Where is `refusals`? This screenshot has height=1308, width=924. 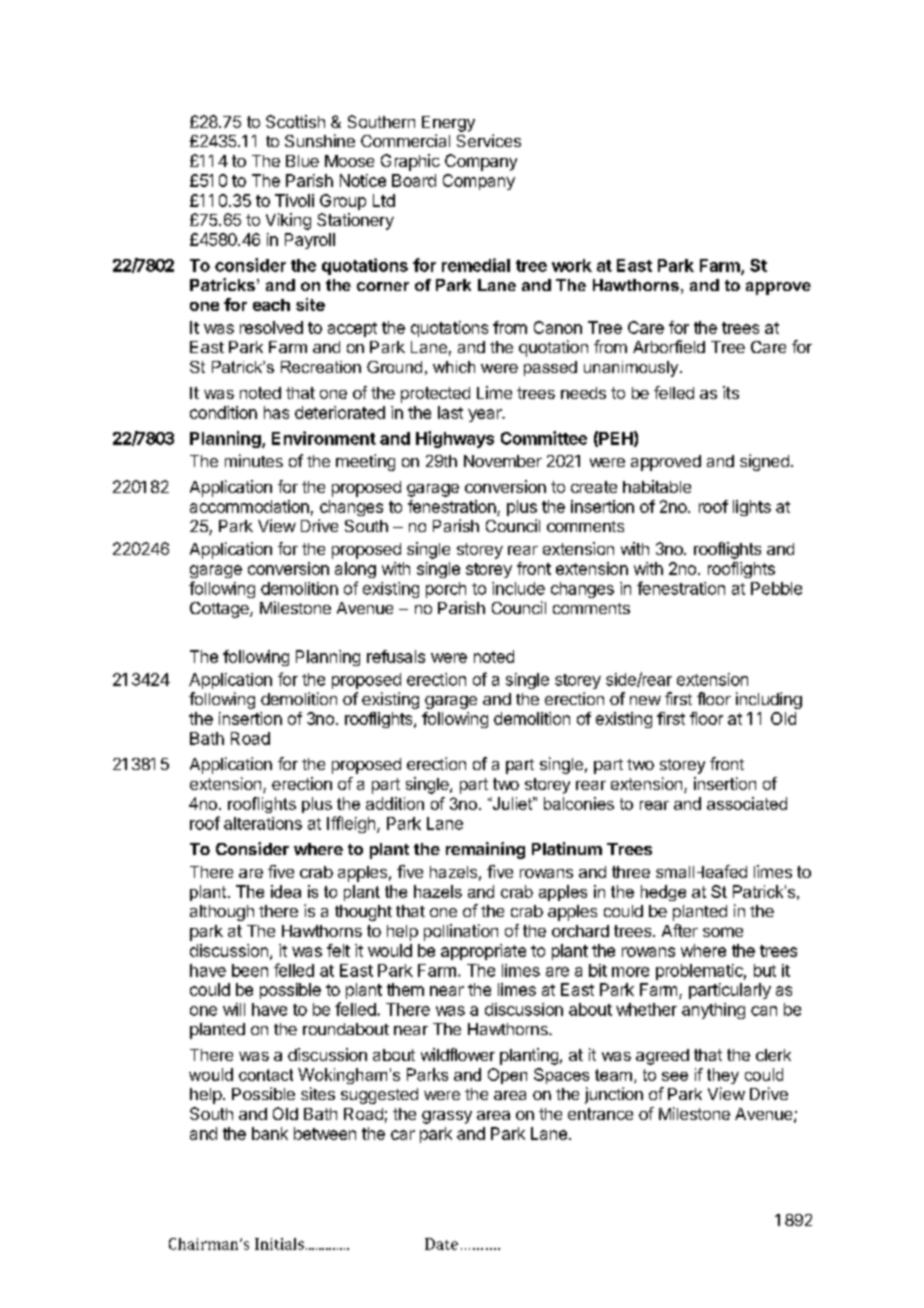
refusals is located at coordinates (396, 656).
